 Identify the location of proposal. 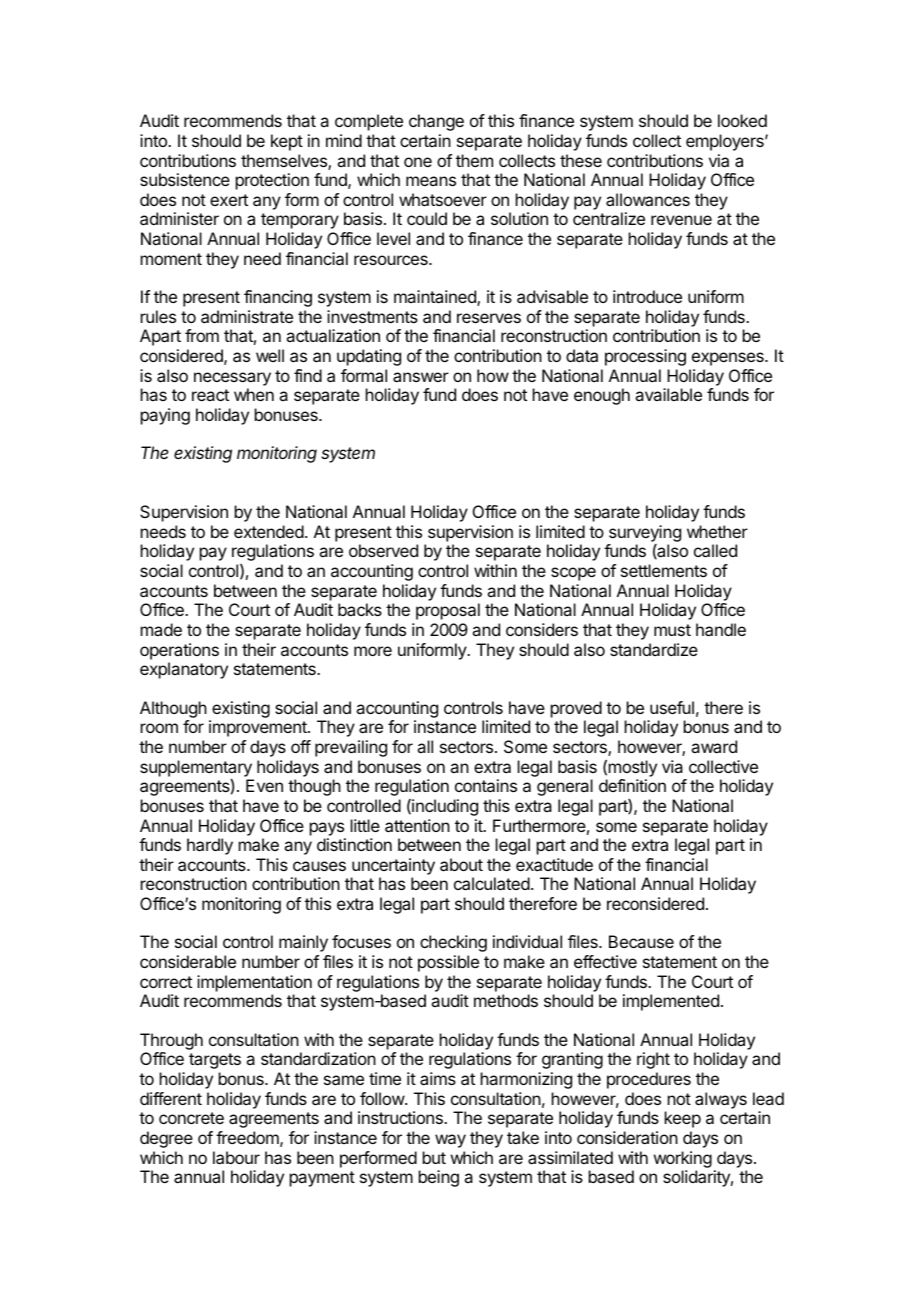
(448, 611).
